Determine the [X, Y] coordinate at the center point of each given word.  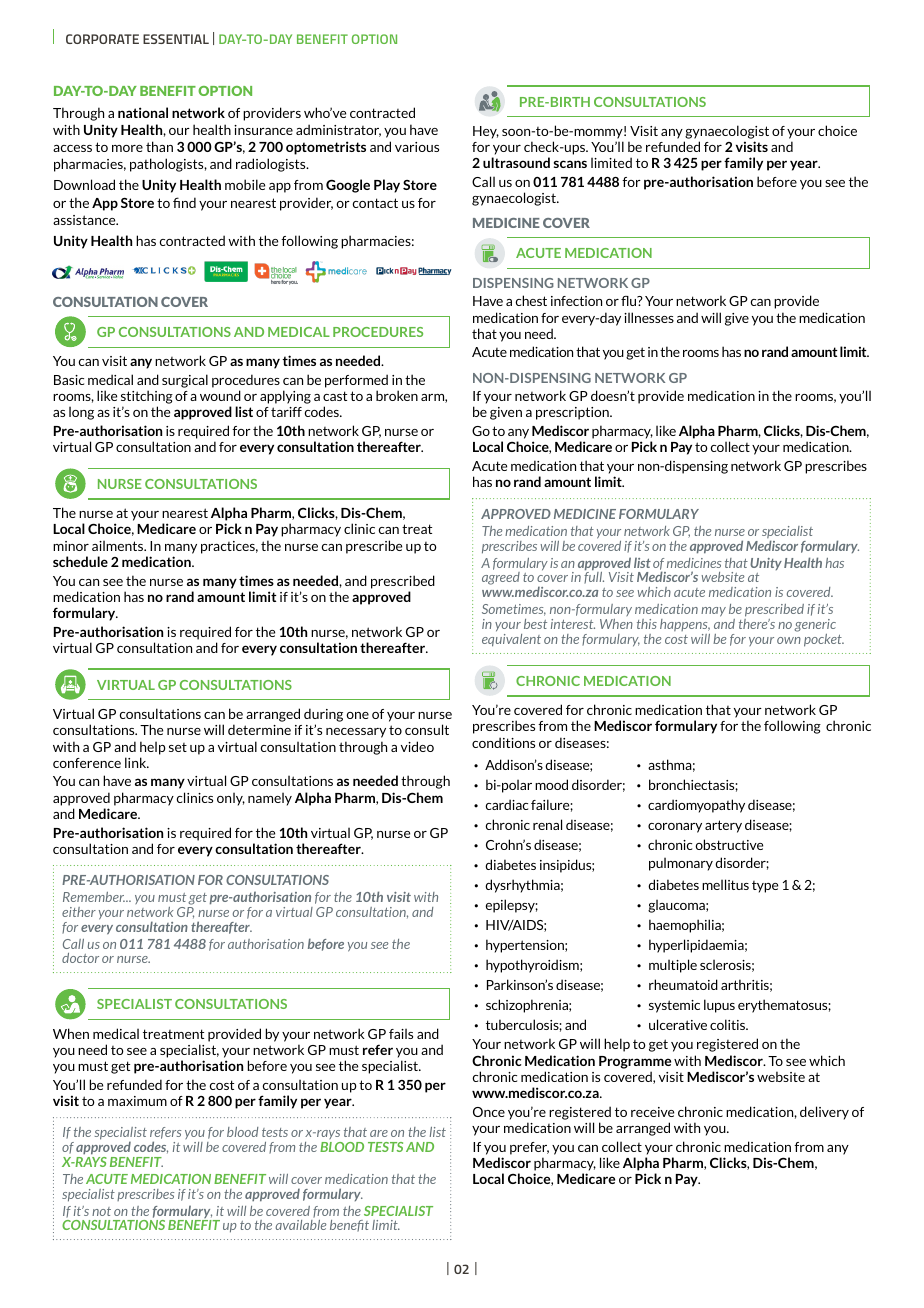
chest [531, 300]
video [417, 746]
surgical [185, 381]
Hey [486, 132]
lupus [719, 1006]
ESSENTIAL [176, 39]
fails [401, 1033]
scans [570, 164]
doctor [80, 958]
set [178, 747]
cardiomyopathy [696, 806]
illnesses [649, 317]
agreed [501, 578]
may [713, 612]
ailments [119, 545]
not [101, 1211]
